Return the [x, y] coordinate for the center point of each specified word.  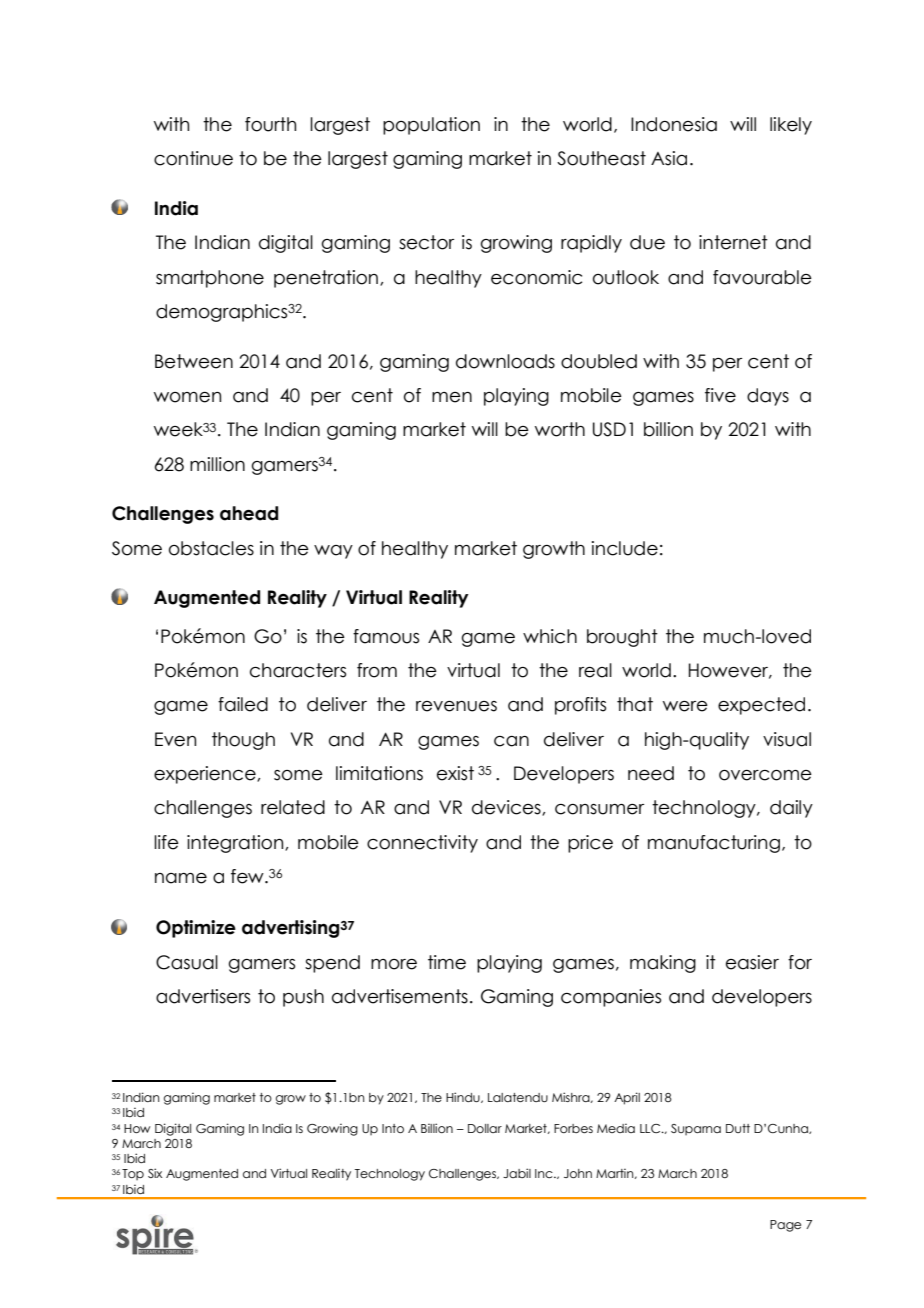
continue [193, 158]
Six [155, 1173]
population [431, 126]
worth [560, 429]
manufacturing [714, 844]
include [625, 548]
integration [236, 844]
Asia [669, 158]
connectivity [422, 844]
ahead [249, 513]
